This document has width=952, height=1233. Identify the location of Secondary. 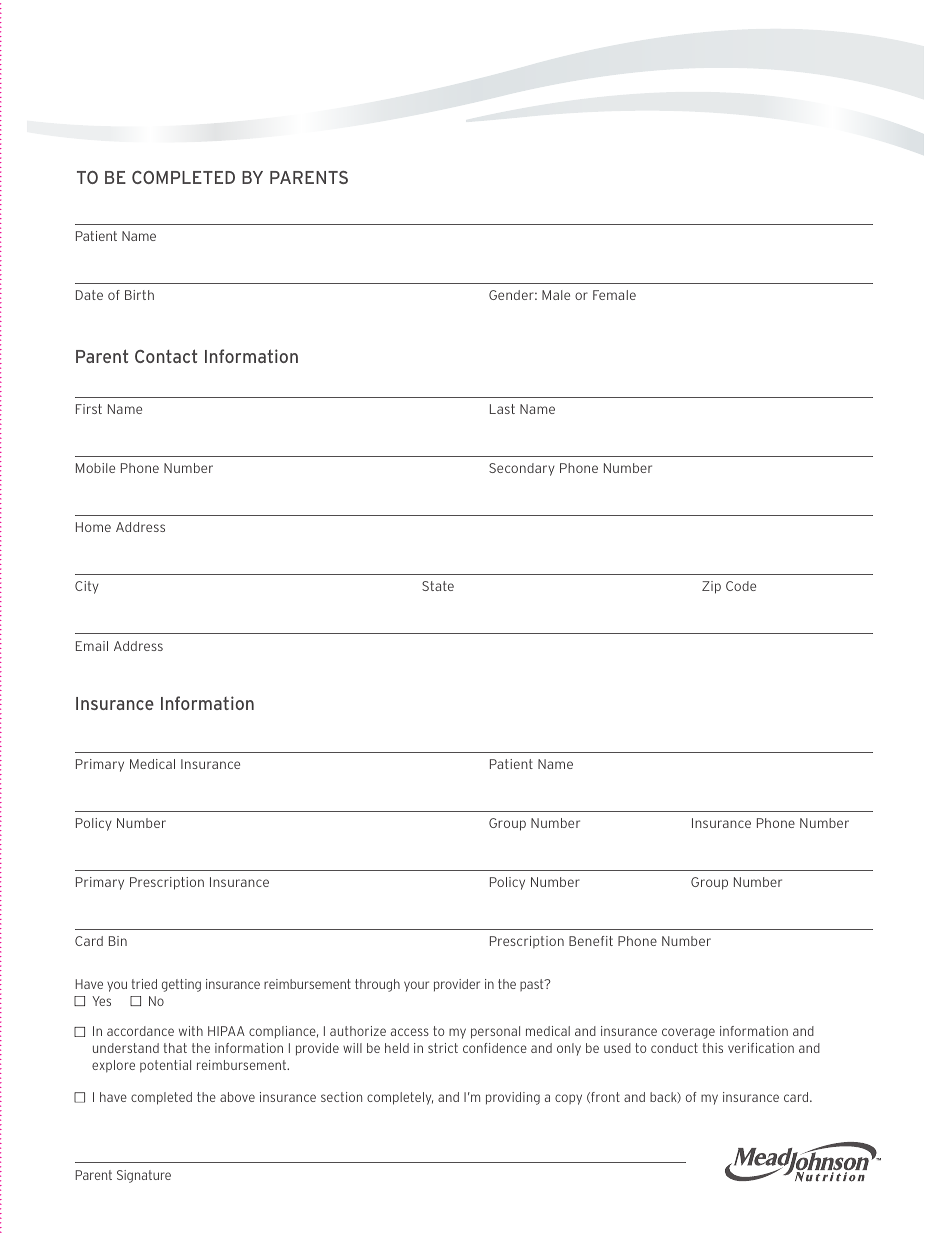
(522, 469).
